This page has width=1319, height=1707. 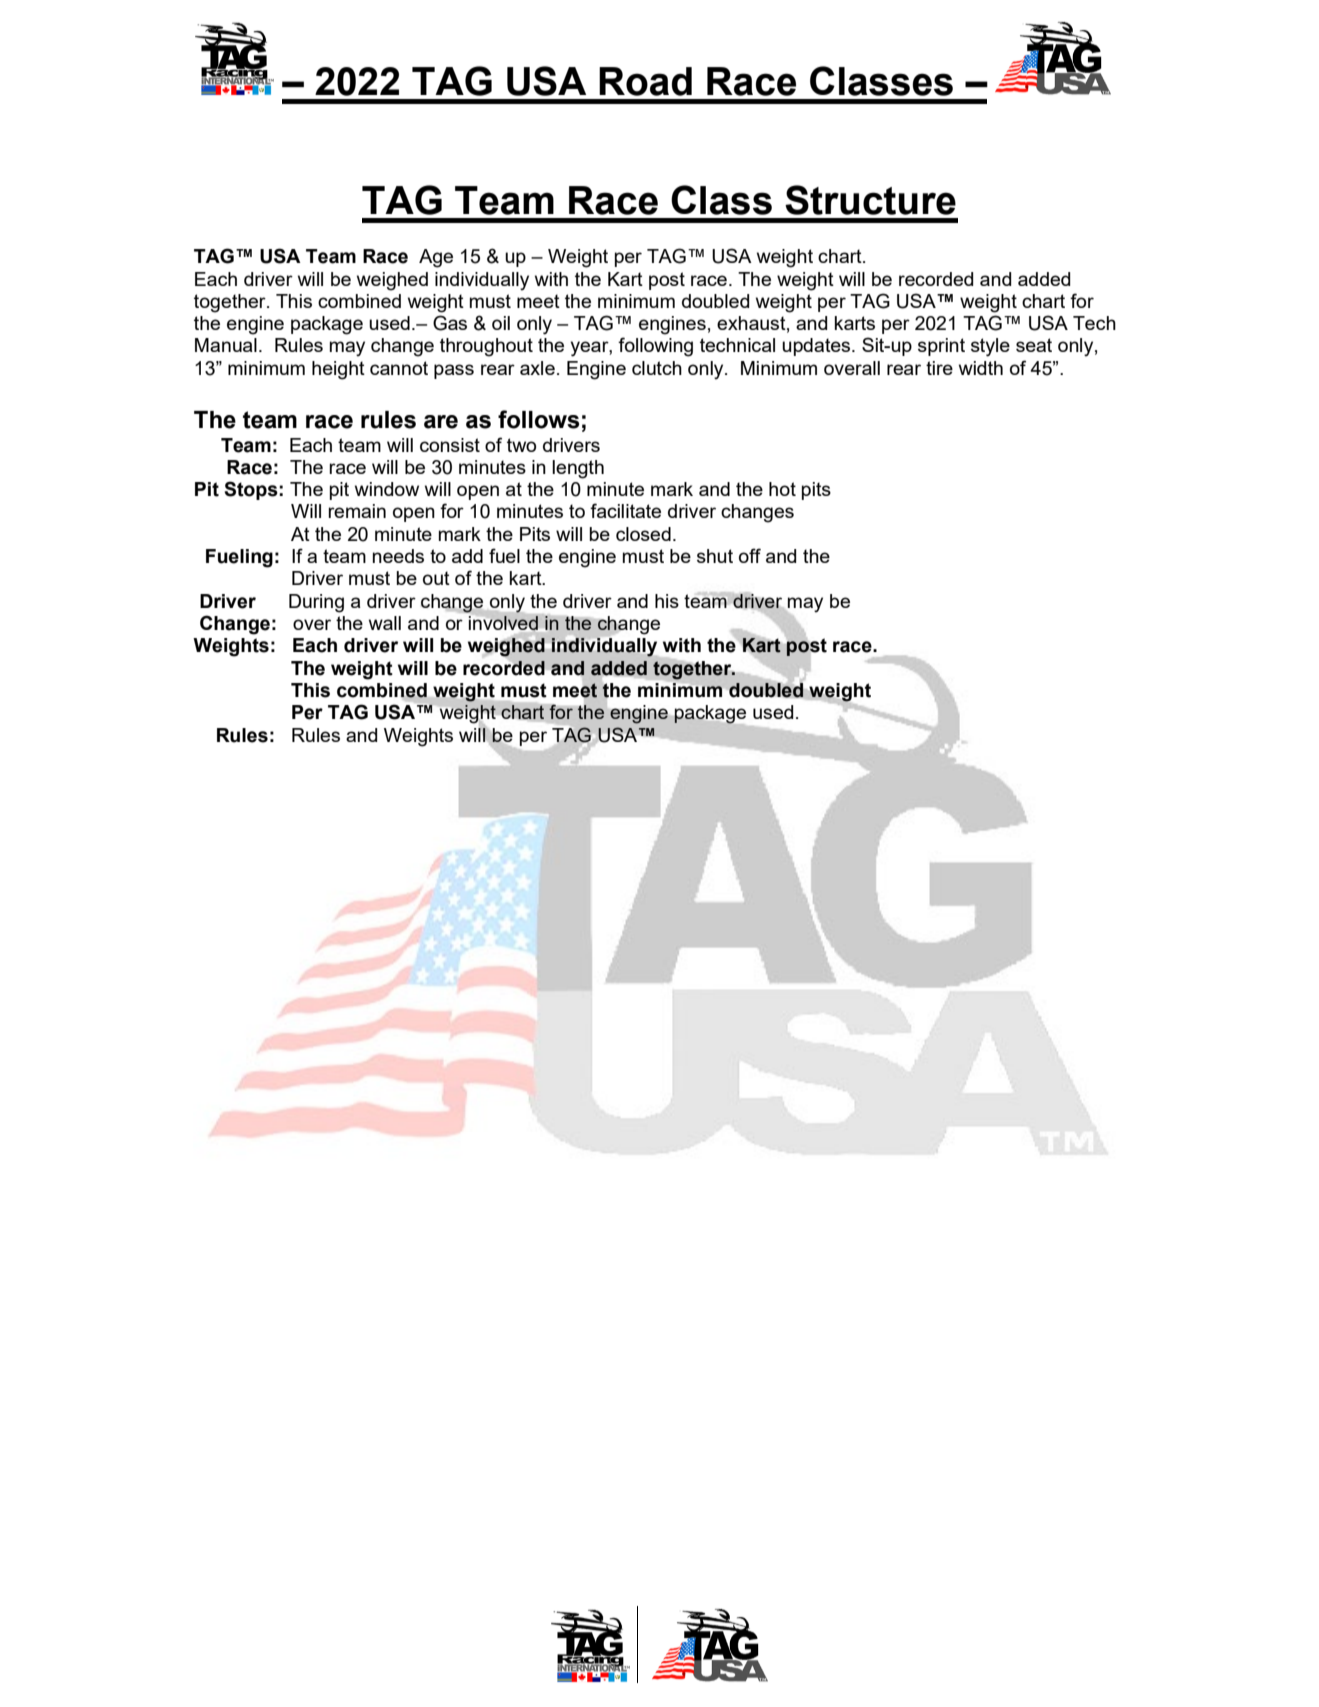 What do you see at coordinates (645, 81) in the page?
I see `Road` at bounding box center [645, 81].
